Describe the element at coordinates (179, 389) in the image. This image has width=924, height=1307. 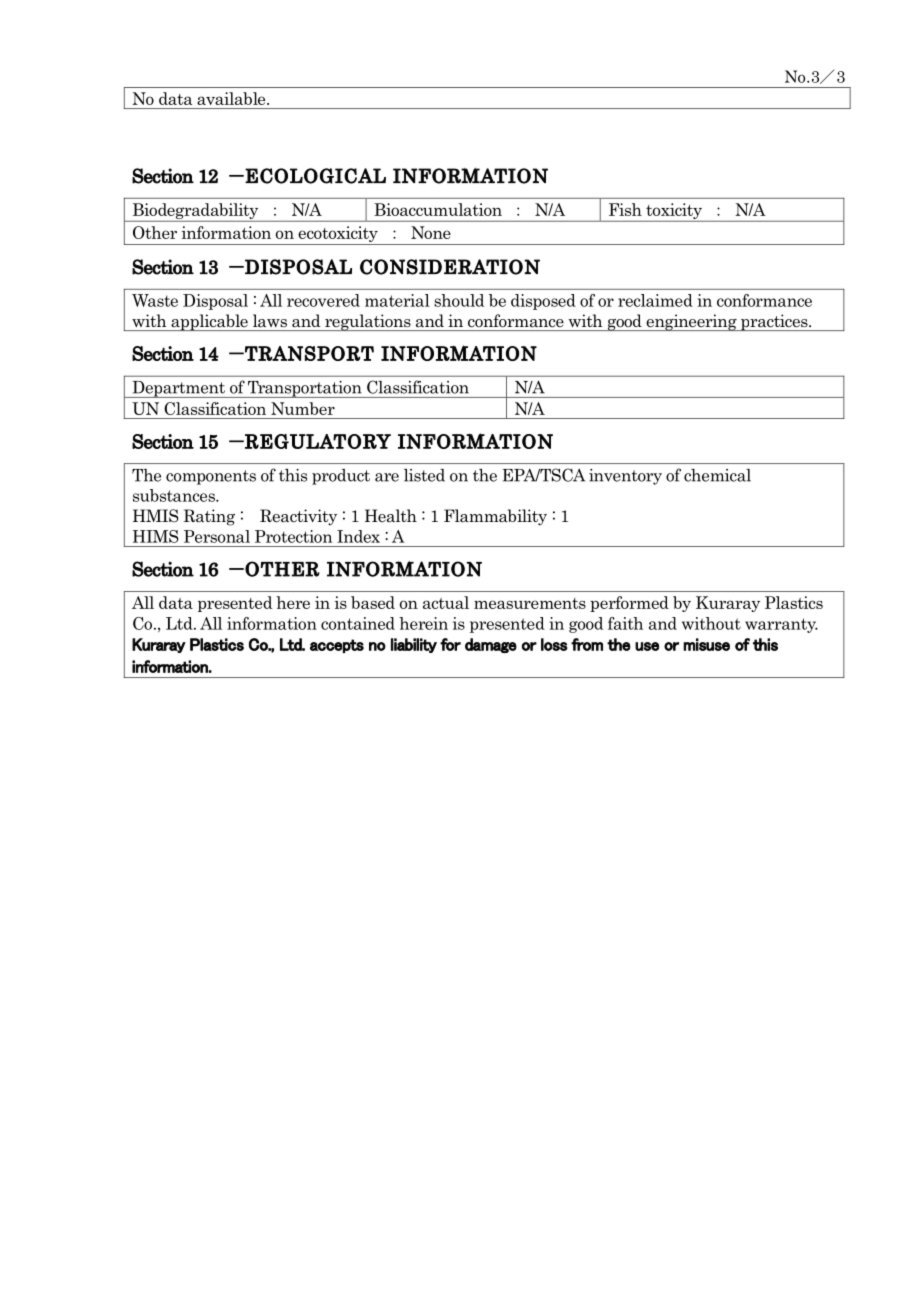
I see `Department` at that location.
